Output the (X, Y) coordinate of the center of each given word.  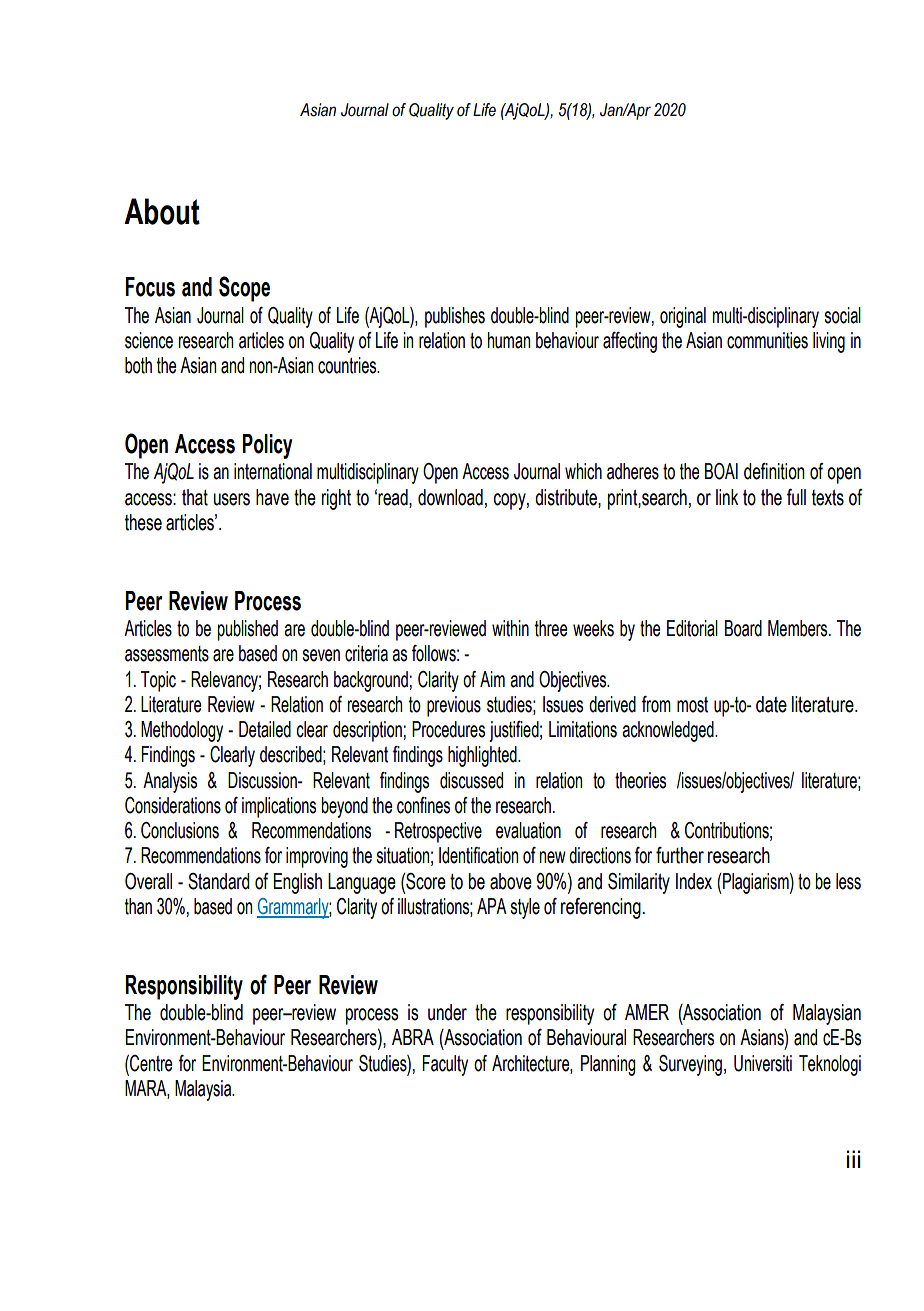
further (680, 855)
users (232, 499)
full (796, 497)
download (450, 497)
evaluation (528, 830)
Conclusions (180, 830)
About (162, 211)
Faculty (445, 1065)
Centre (150, 1063)
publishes (455, 317)
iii (854, 1159)
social (843, 315)
